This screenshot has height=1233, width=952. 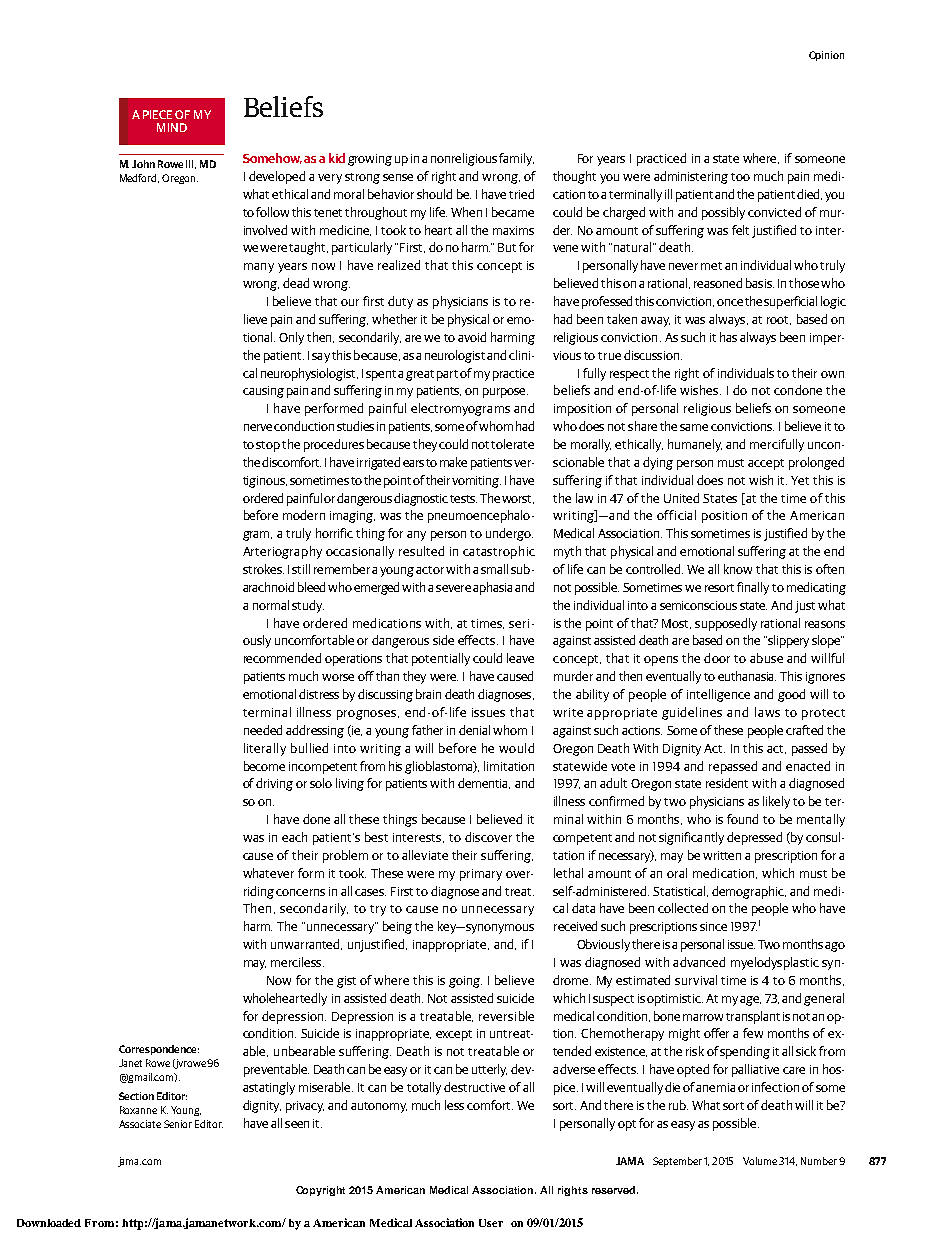 What do you see at coordinates (742, 819) in the screenshot?
I see `found` at bounding box center [742, 819].
